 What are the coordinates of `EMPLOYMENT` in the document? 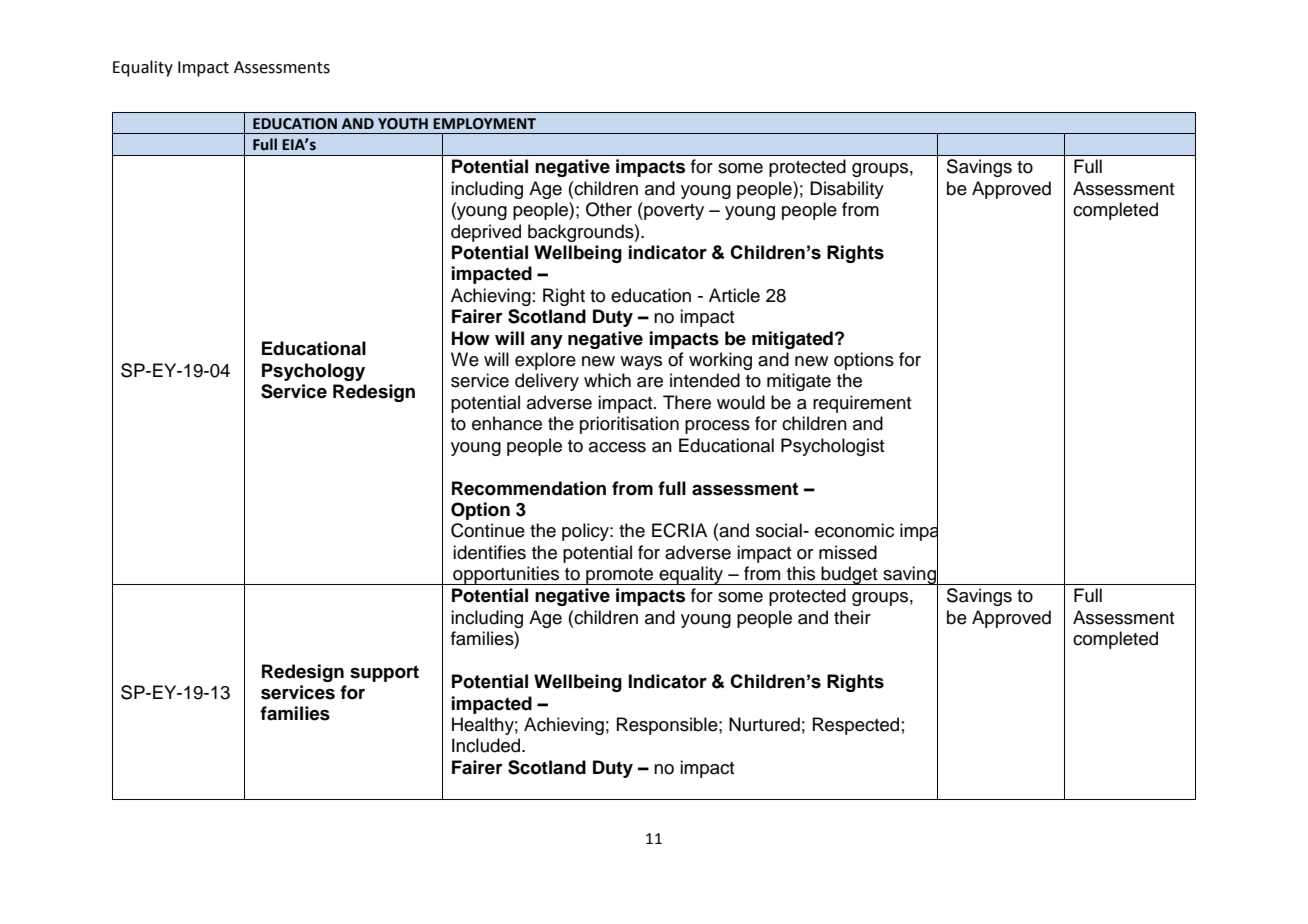 It's located at (484, 124).
